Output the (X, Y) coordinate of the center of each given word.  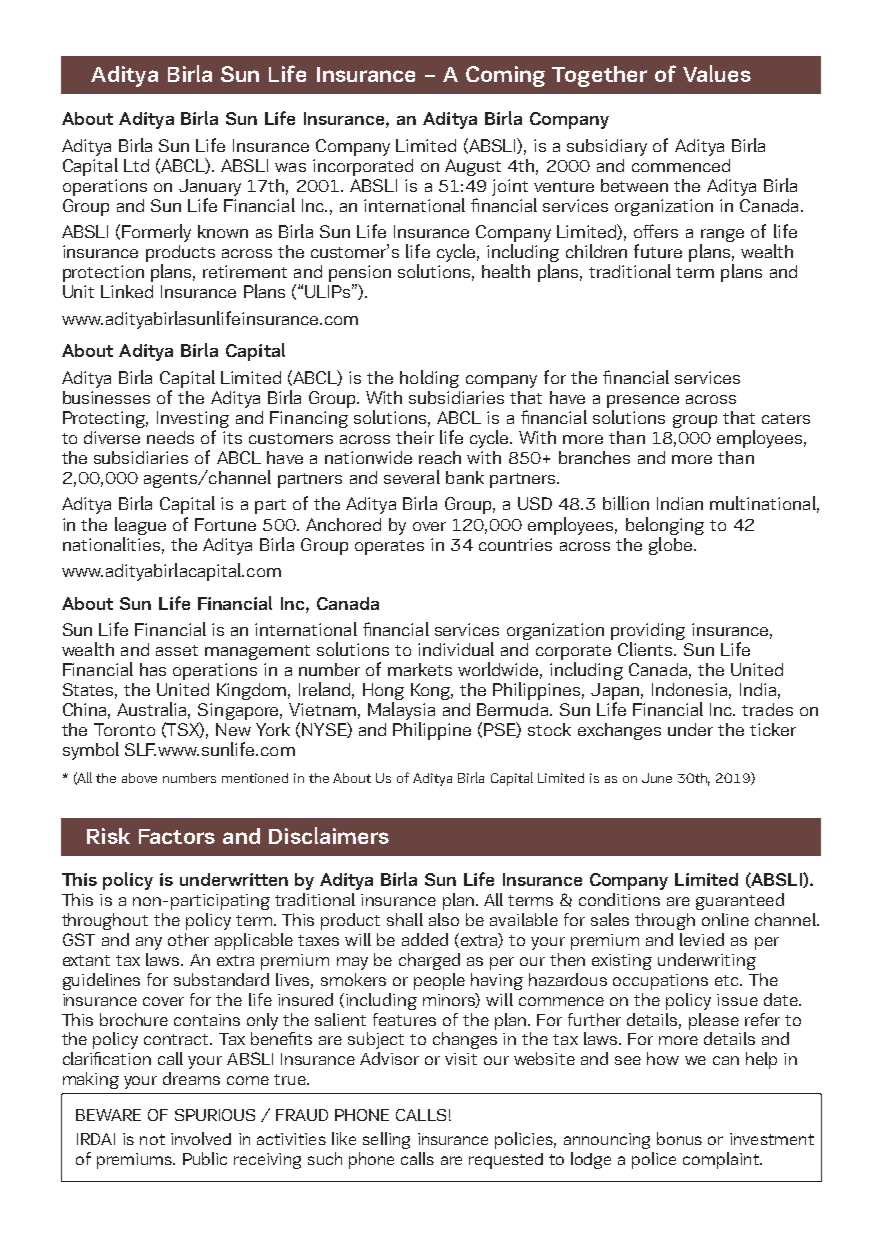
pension (360, 275)
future (658, 251)
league (140, 526)
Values (717, 73)
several (412, 477)
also (444, 919)
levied (702, 939)
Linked (127, 291)
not (152, 1139)
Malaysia (401, 712)
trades (767, 709)
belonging (665, 526)
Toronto (124, 729)
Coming (505, 76)
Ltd (136, 165)
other (188, 939)
